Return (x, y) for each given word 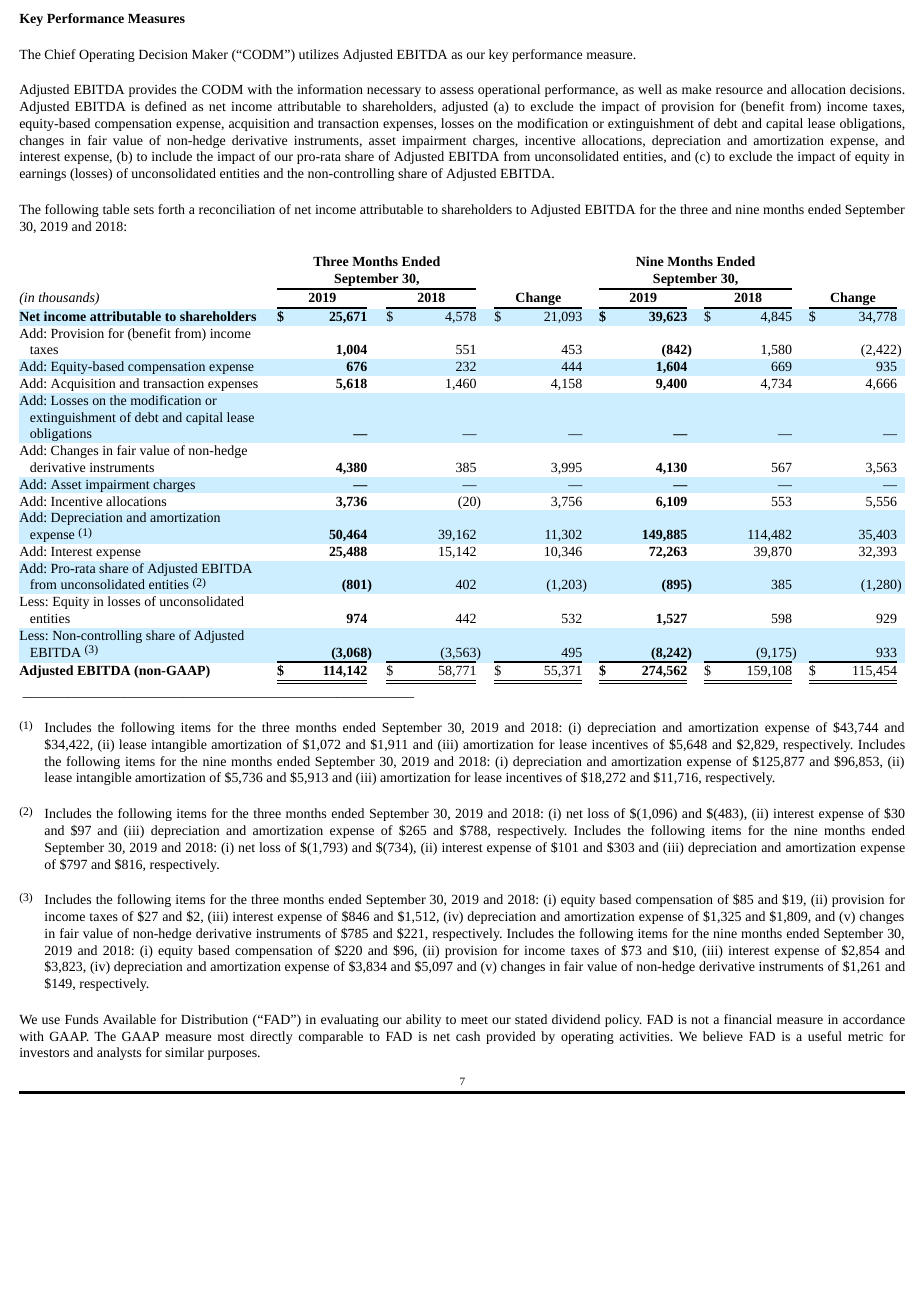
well (650, 89)
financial (748, 1019)
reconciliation (237, 209)
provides (152, 90)
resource (739, 90)
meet (474, 1020)
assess (457, 90)
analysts (119, 1053)
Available (129, 1019)
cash (468, 1036)
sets (144, 210)
